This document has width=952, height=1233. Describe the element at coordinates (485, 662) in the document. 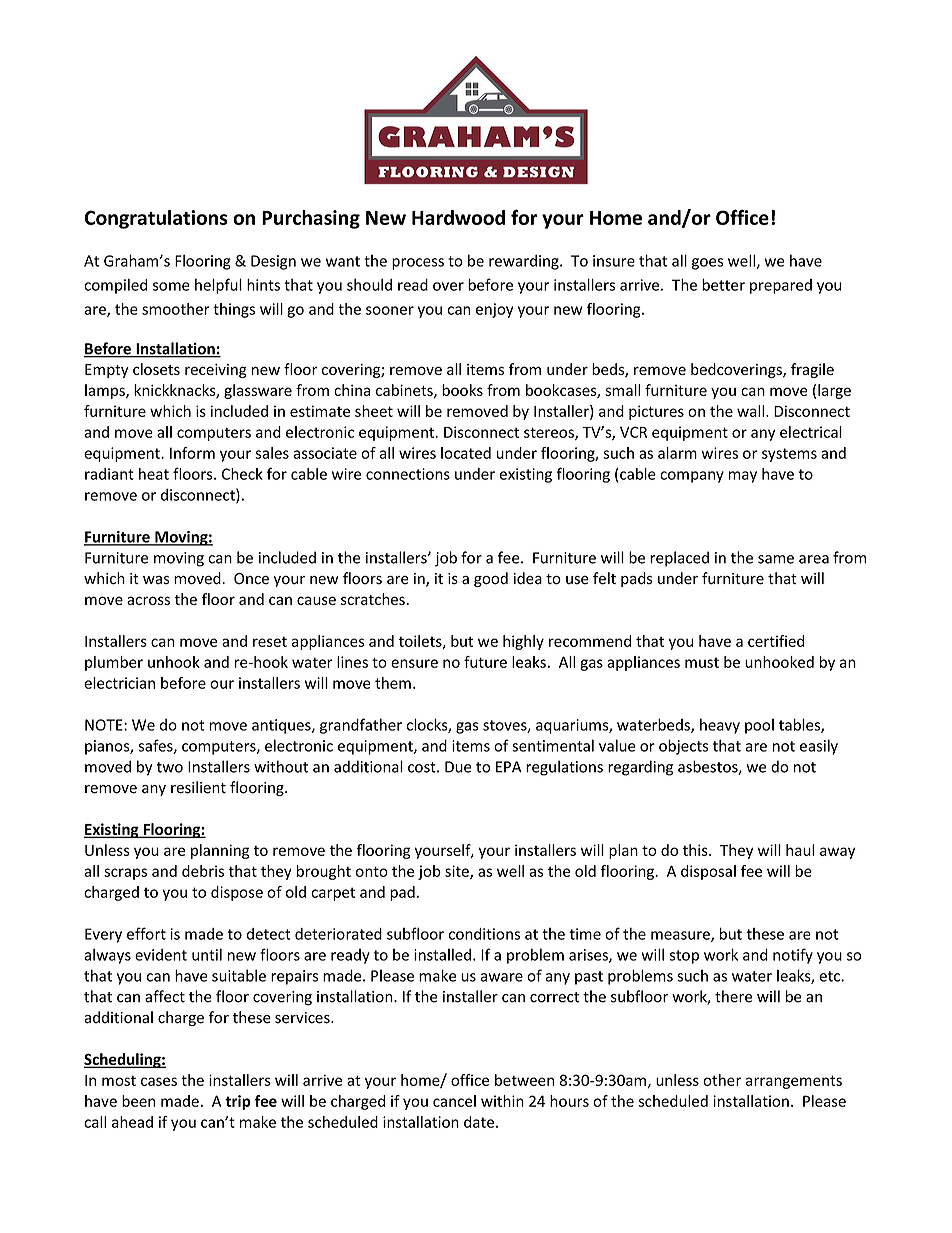

I see `future` at that location.
